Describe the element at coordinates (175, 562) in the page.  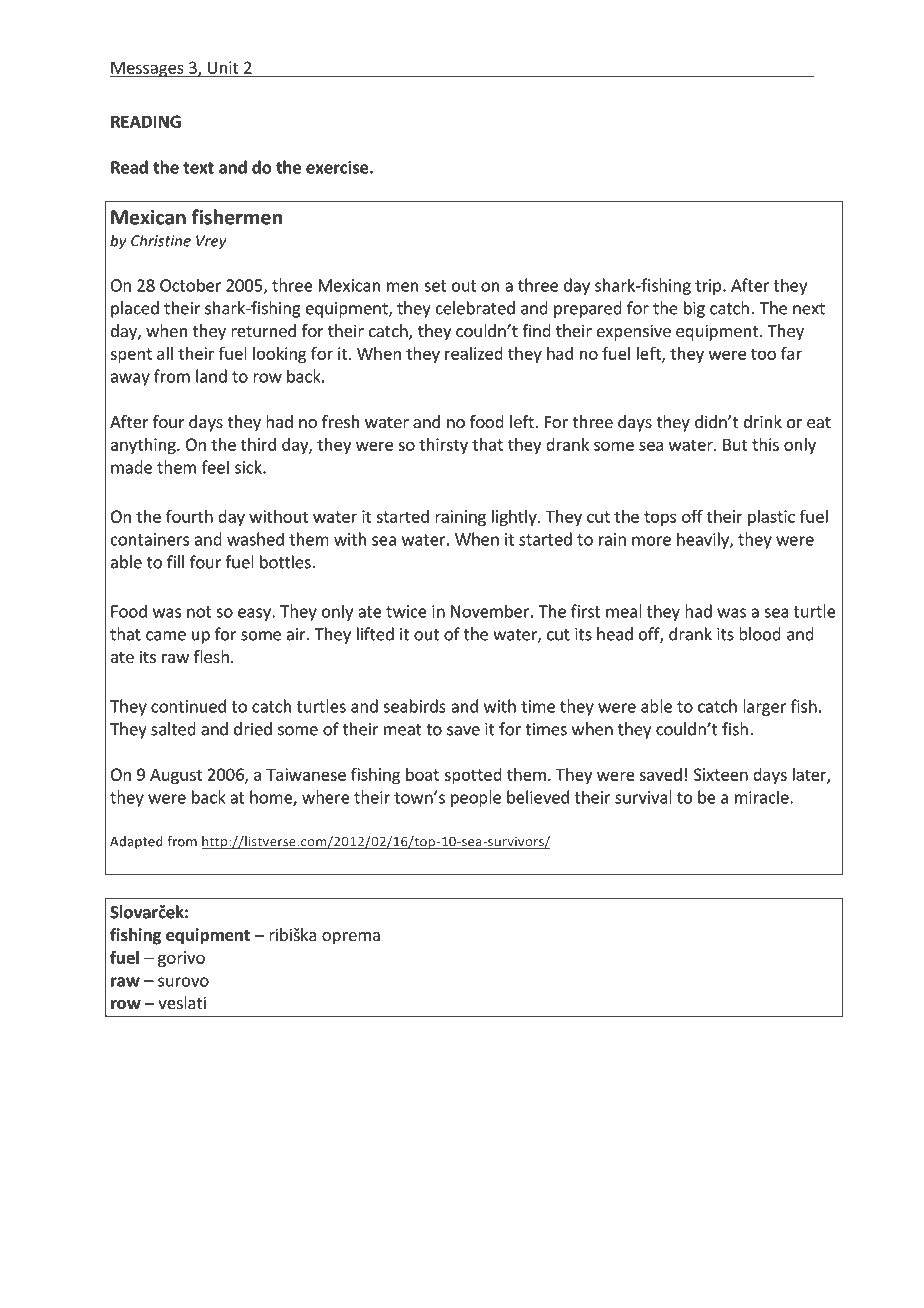
I see `fill` at that location.
